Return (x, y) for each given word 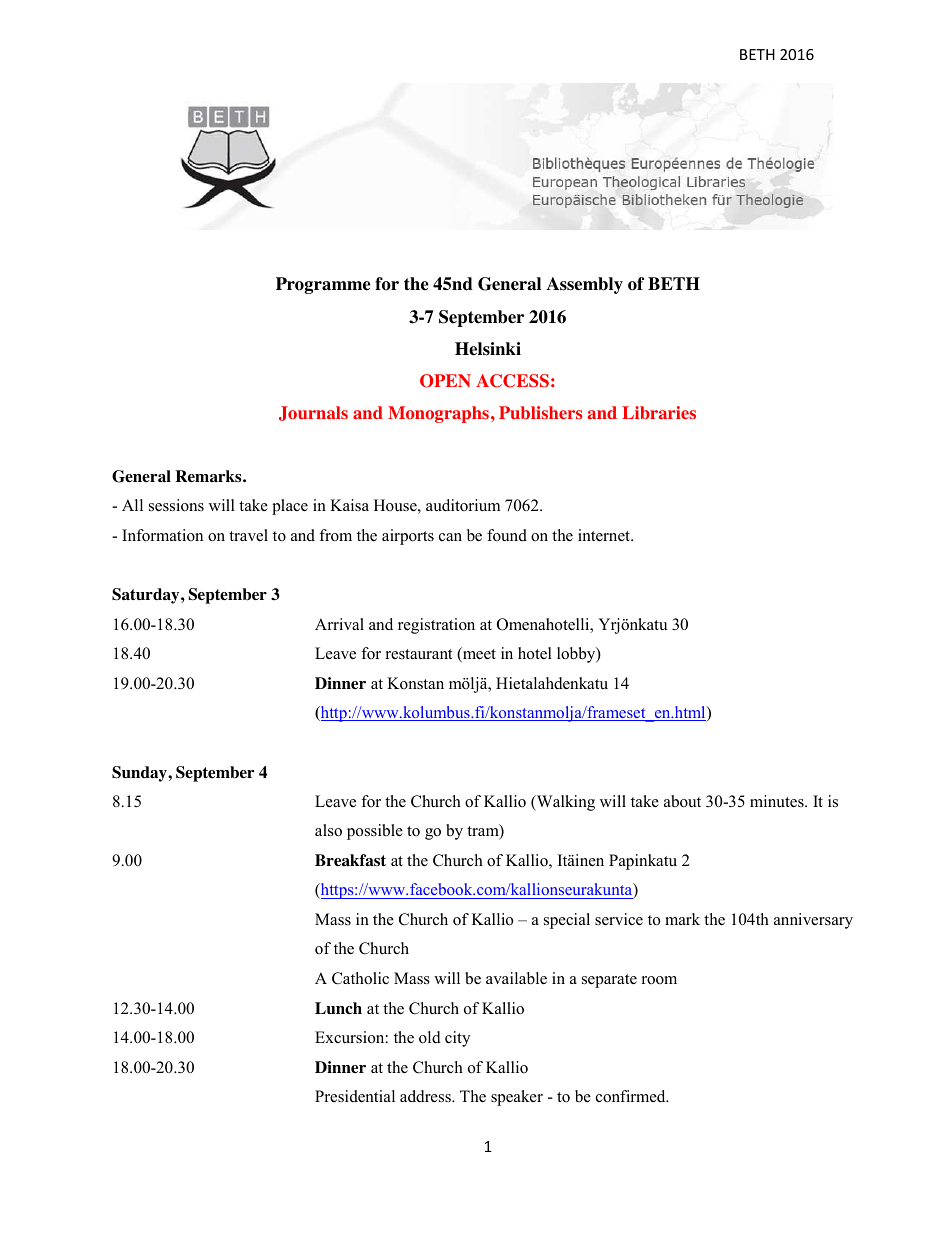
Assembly (584, 285)
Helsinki (488, 349)
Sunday (140, 774)
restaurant (419, 654)
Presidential (355, 1096)
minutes (778, 801)
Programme (323, 285)
